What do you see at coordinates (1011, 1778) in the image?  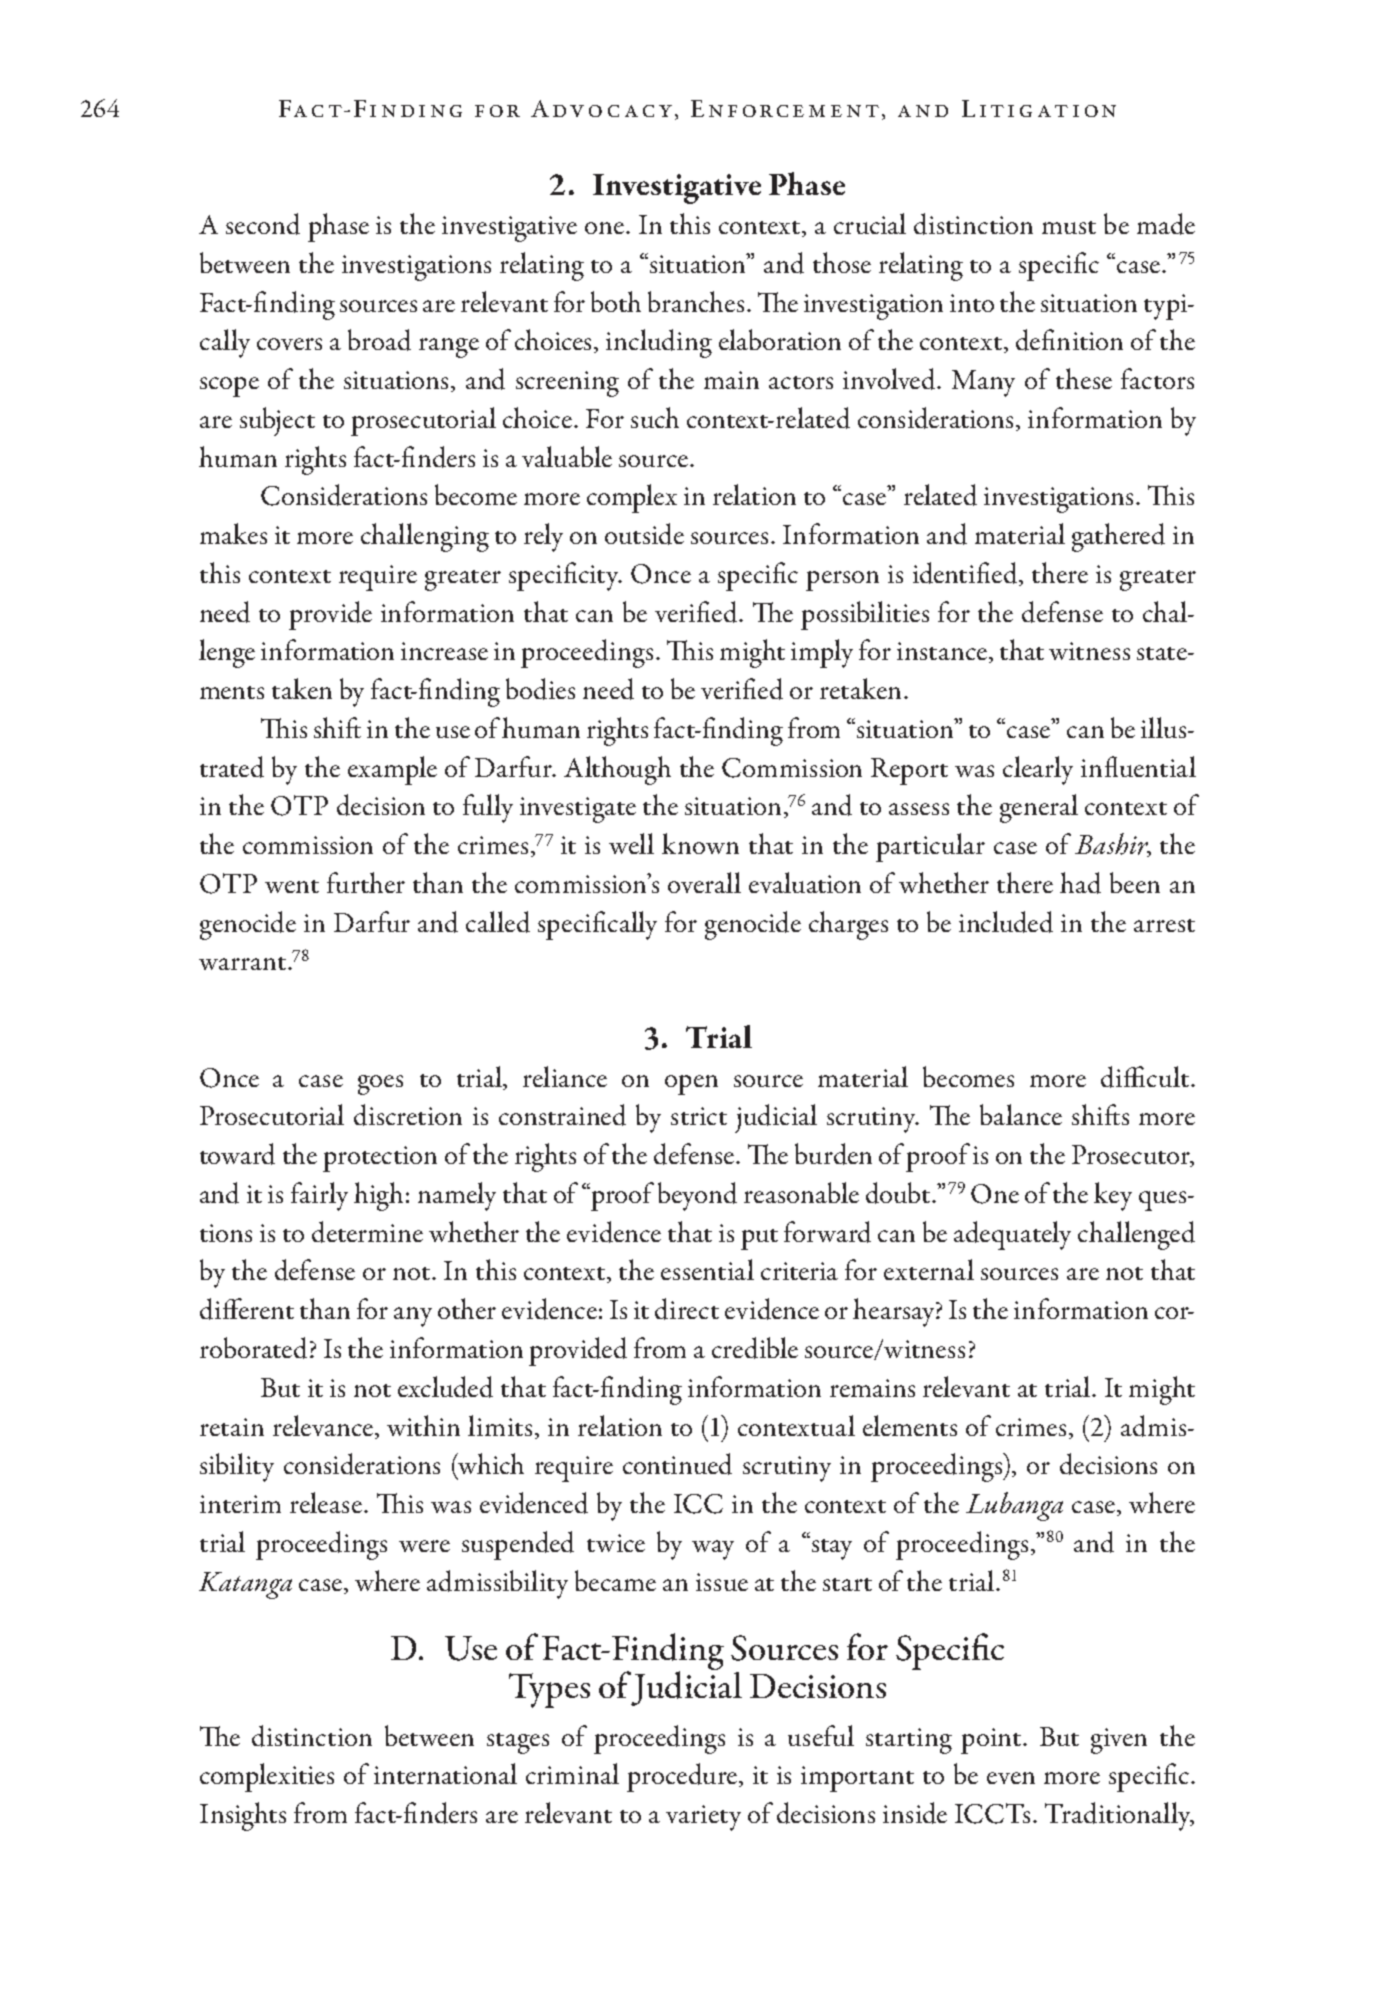 I see `even` at bounding box center [1011, 1778].
